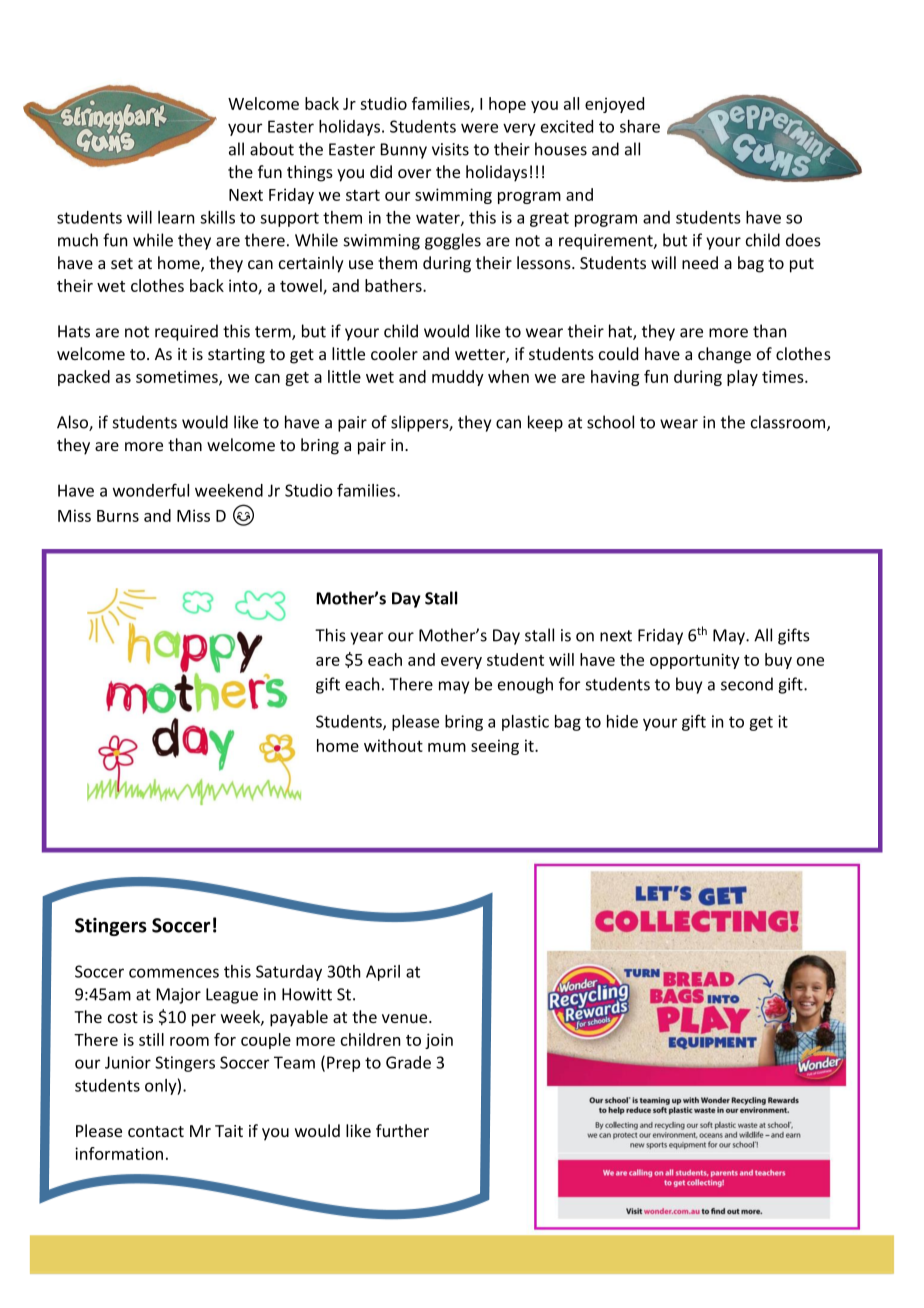  I want to click on share, so click(640, 126).
